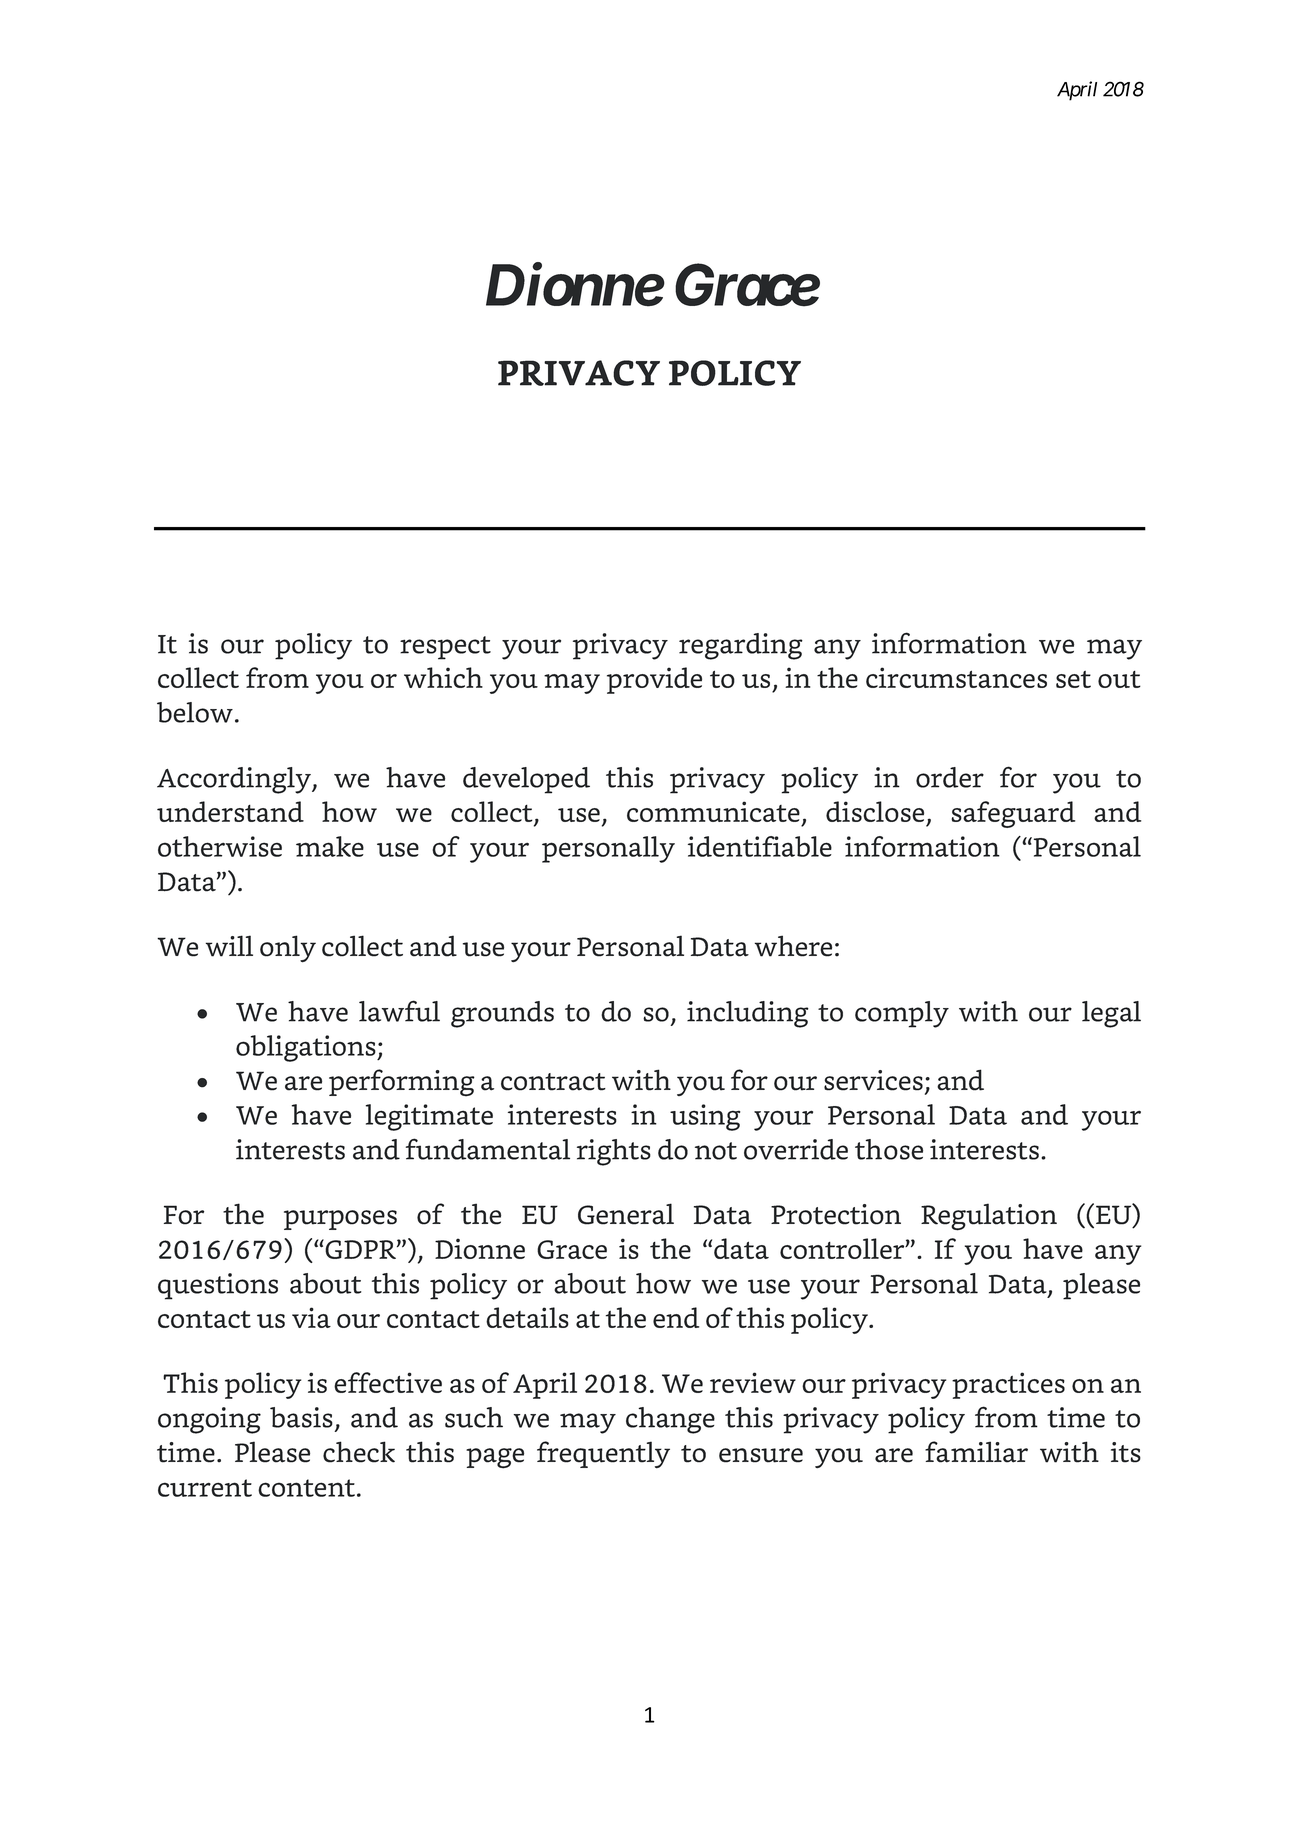  What do you see at coordinates (330, 846) in the screenshot?
I see `make` at bounding box center [330, 846].
